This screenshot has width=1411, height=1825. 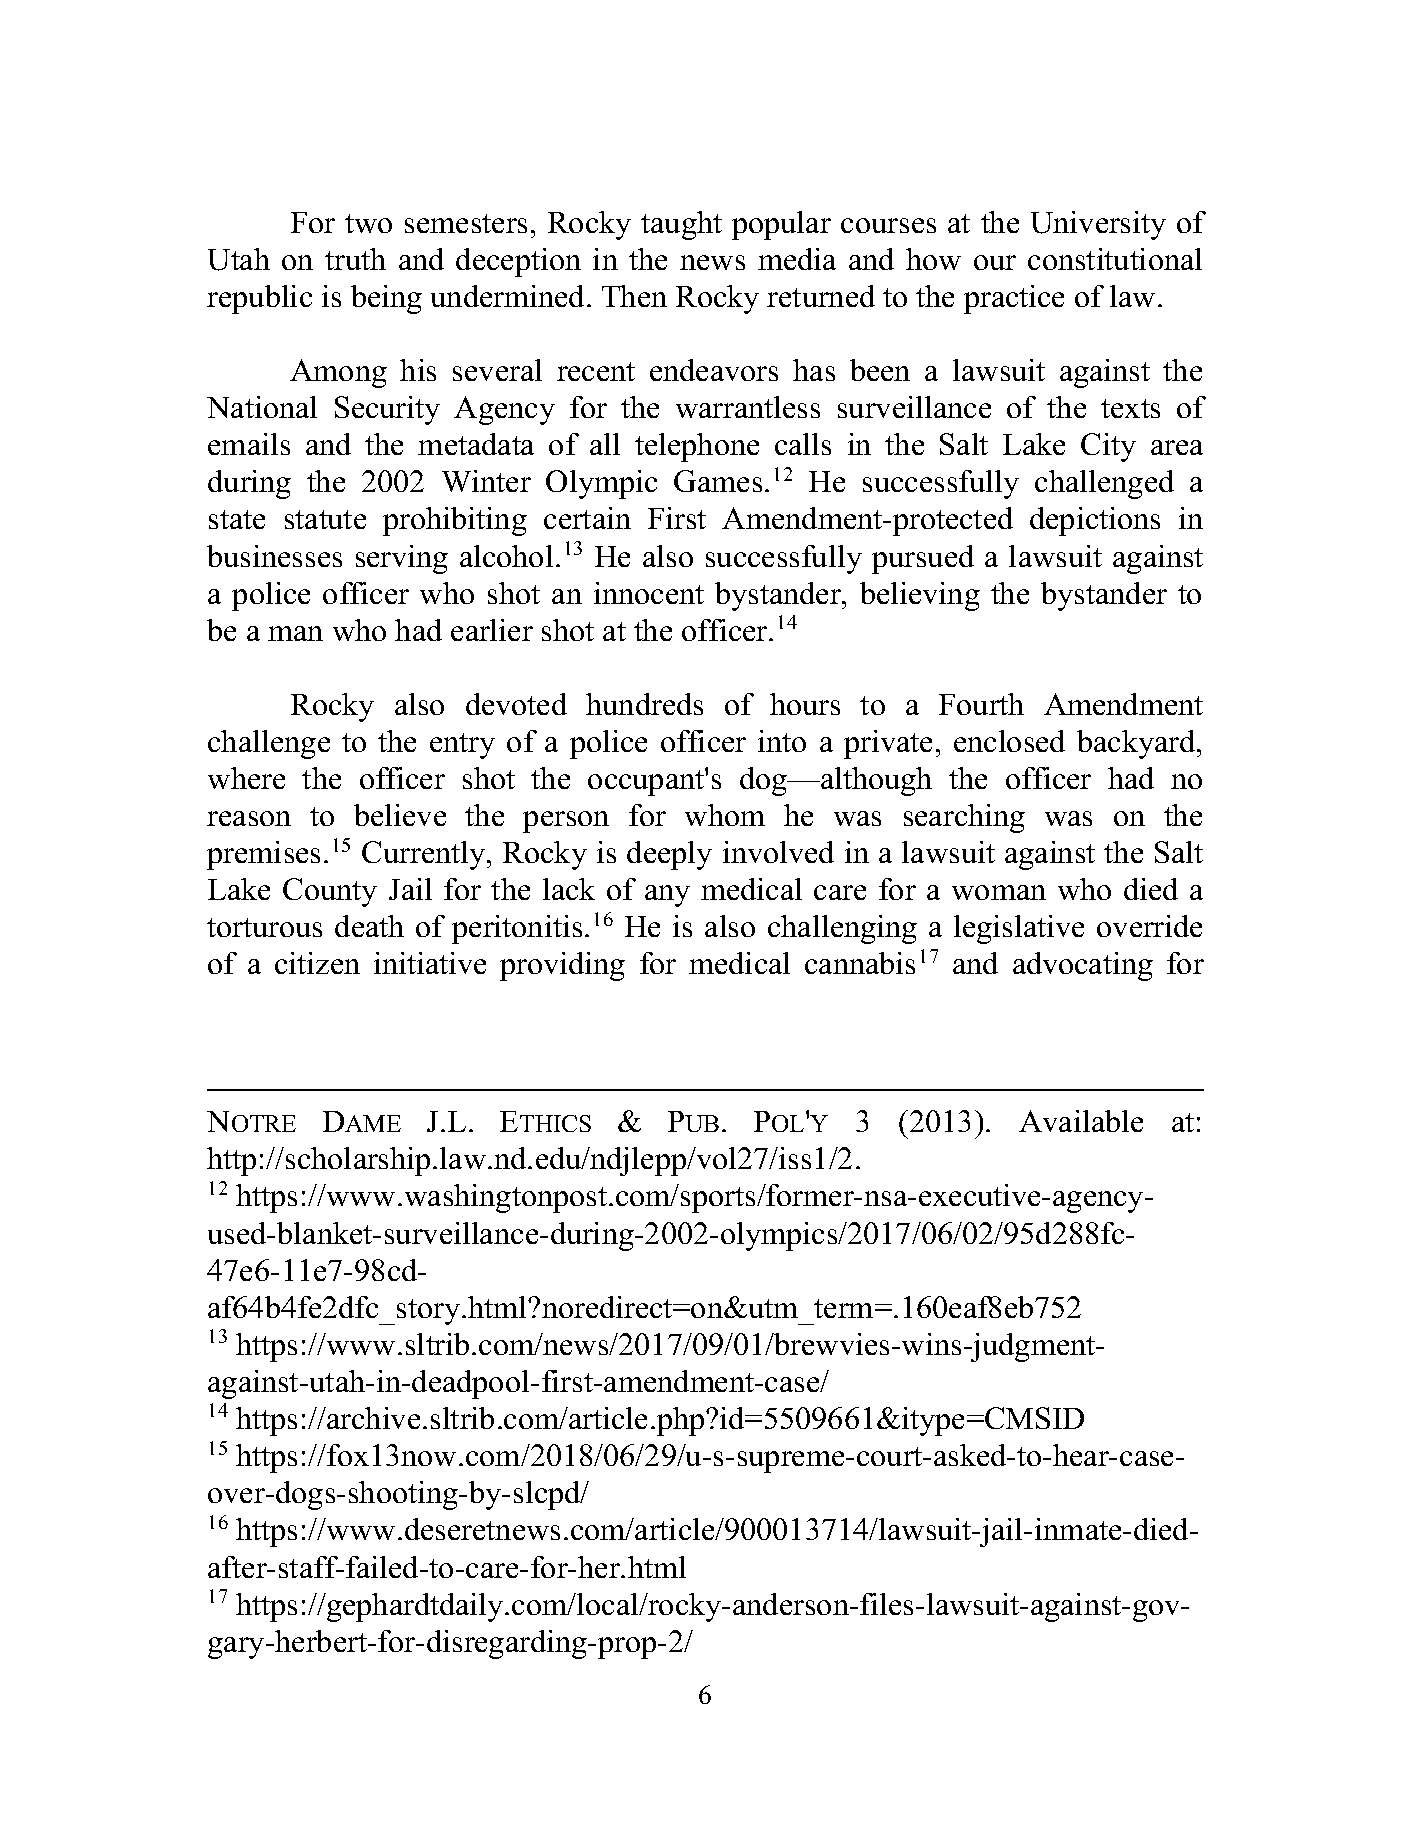 I want to click on citizen, so click(x=317, y=963).
